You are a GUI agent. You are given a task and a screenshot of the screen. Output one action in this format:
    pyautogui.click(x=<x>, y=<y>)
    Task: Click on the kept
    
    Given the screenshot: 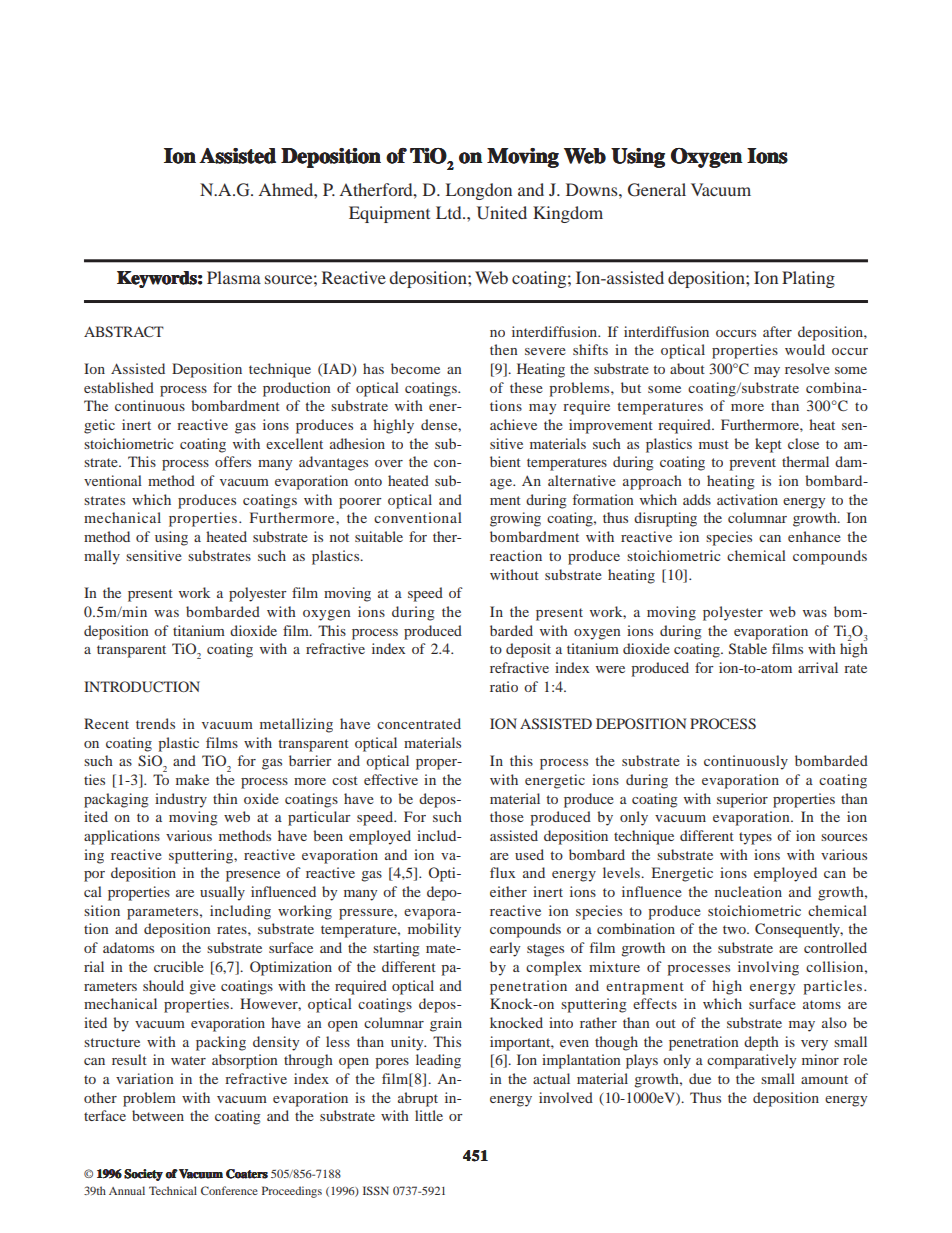 What is the action you would take?
    pyautogui.click(x=768, y=445)
